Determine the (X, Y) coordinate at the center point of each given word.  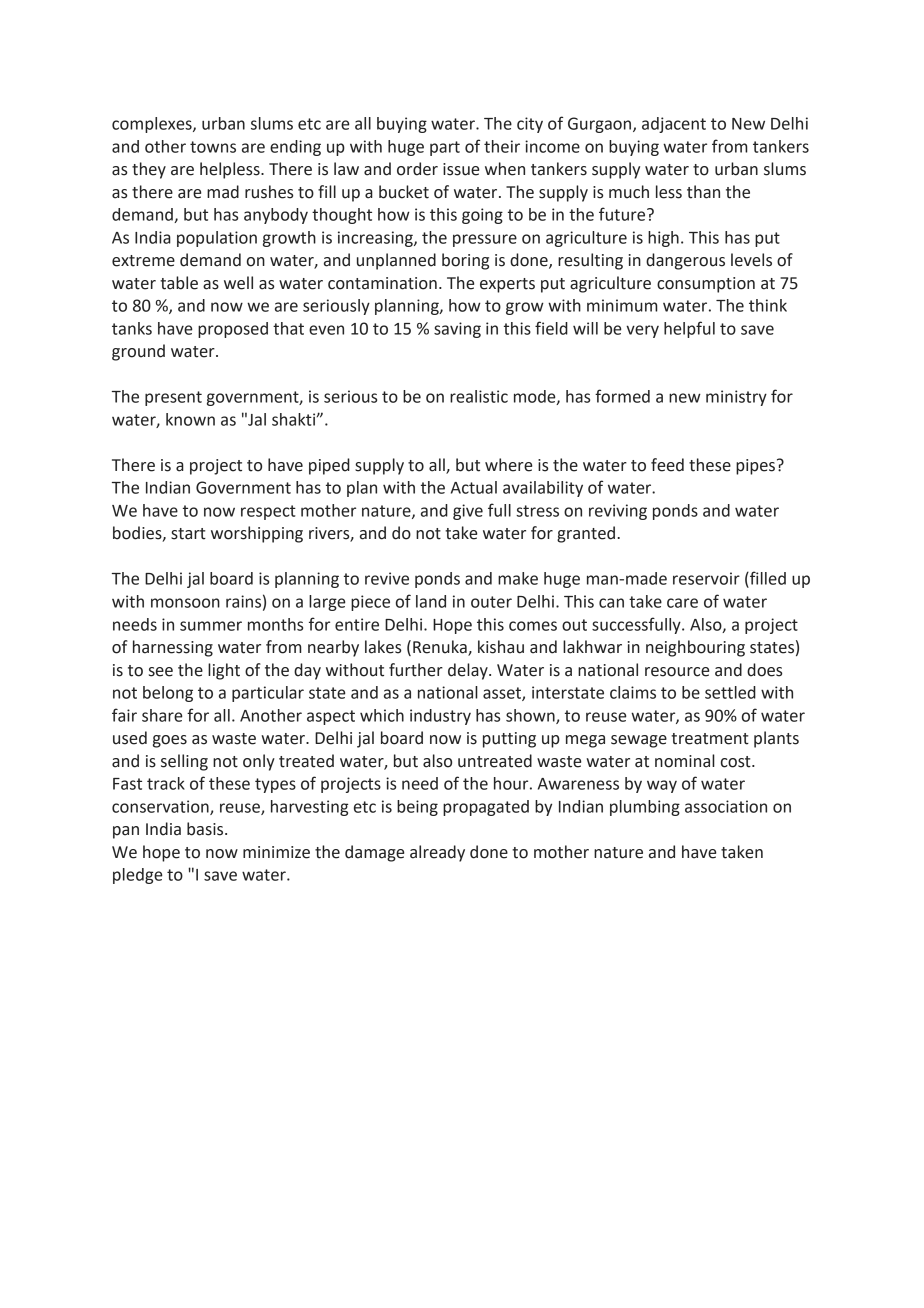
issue (461, 169)
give (468, 512)
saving (457, 330)
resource (677, 672)
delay (469, 671)
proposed (233, 330)
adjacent (674, 125)
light (224, 671)
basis (206, 829)
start (188, 534)
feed (667, 465)
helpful (689, 329)
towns (213, 147)
